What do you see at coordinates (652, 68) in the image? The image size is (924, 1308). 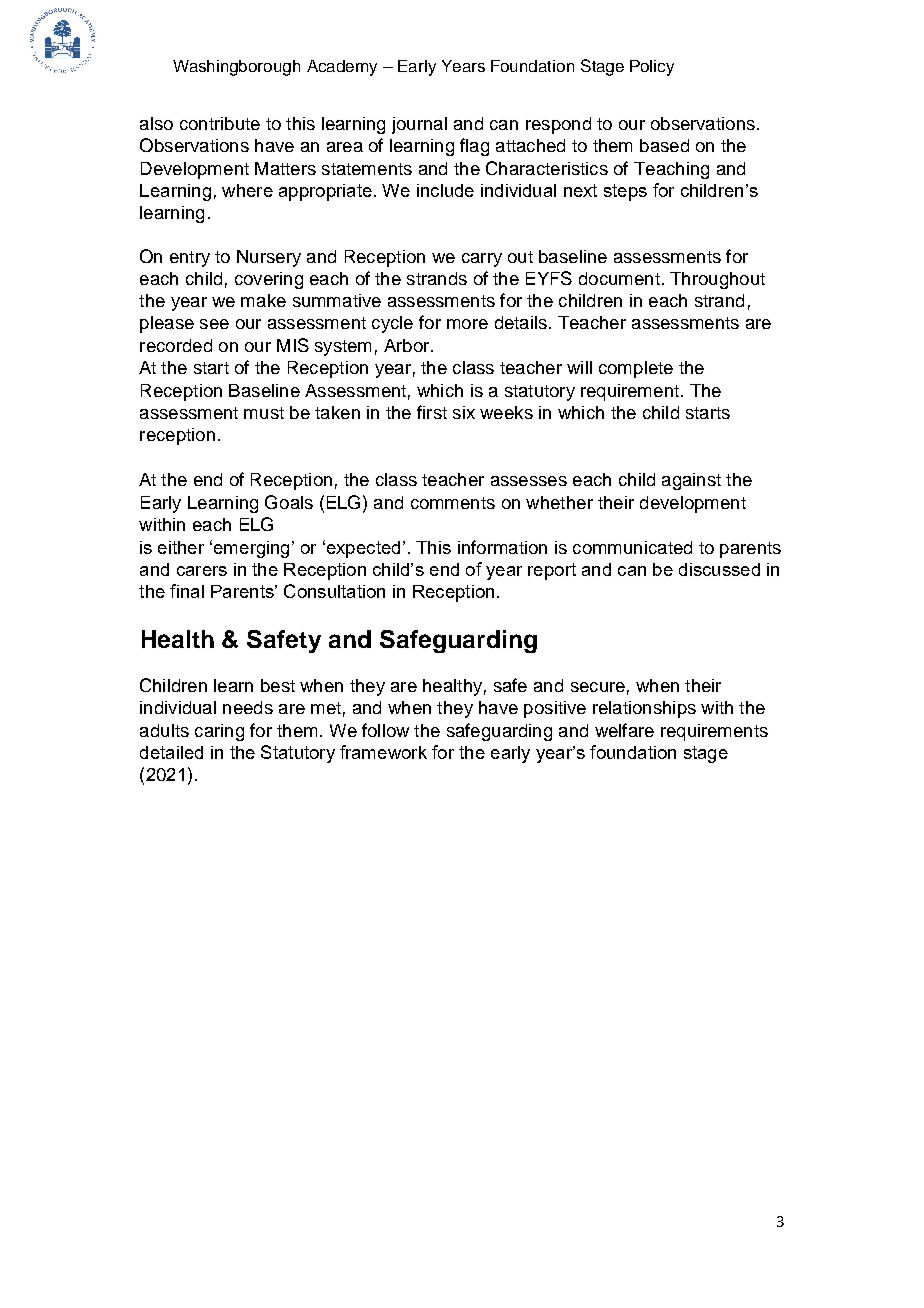 I see `Policy` at bounding box center [652, 68].
